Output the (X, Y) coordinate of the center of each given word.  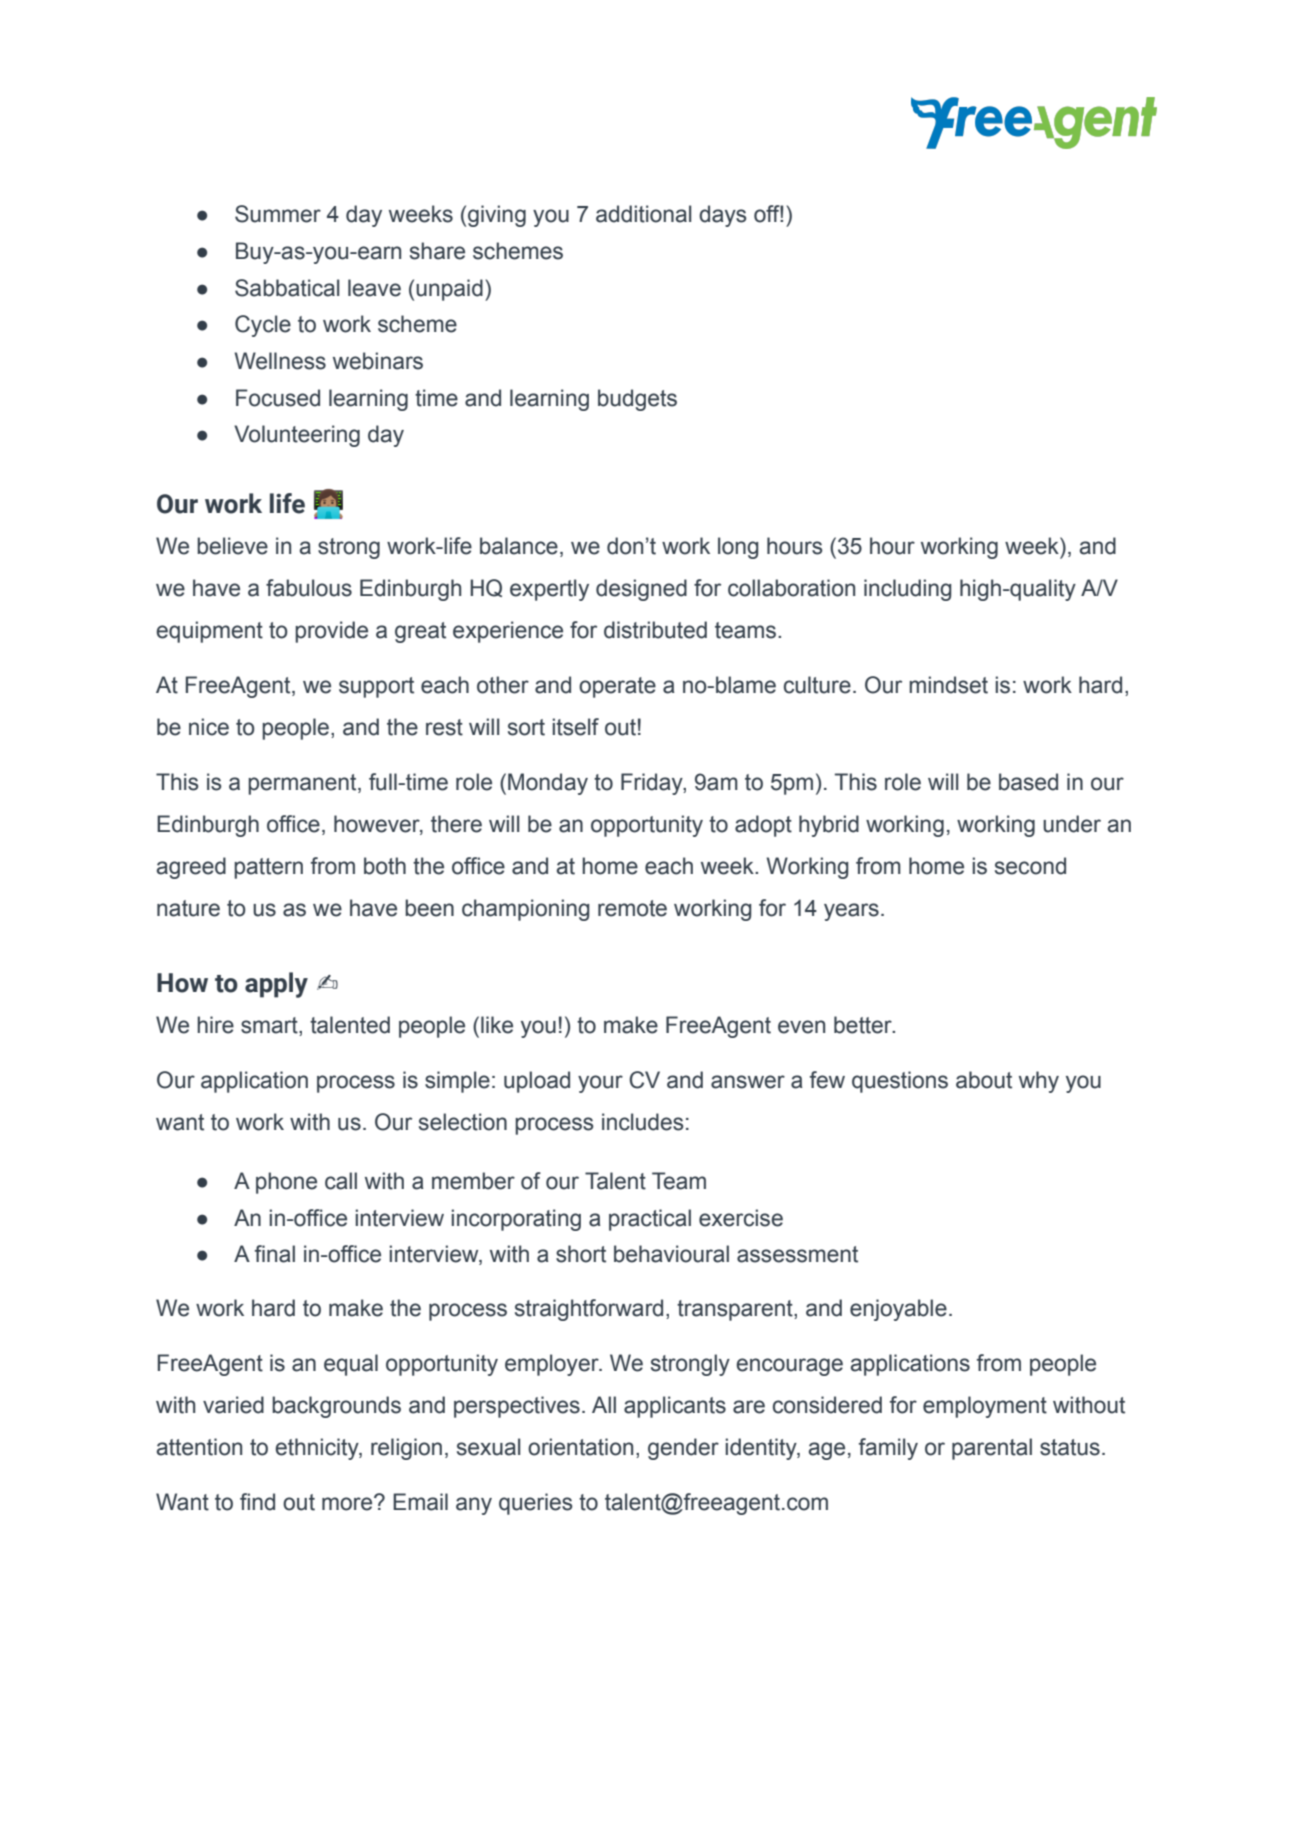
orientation (580, 1447)
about (984, 1080)
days (723, 216)
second (1030, 866)
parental (992, 1449)
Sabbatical (287, 288)
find (257, 1502)
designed (641, 590)
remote (632, 908)
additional (643, 214)
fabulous (309, 588)
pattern (268, 868)
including (908, 590)
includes (643, 1122)
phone (286, 1183)
